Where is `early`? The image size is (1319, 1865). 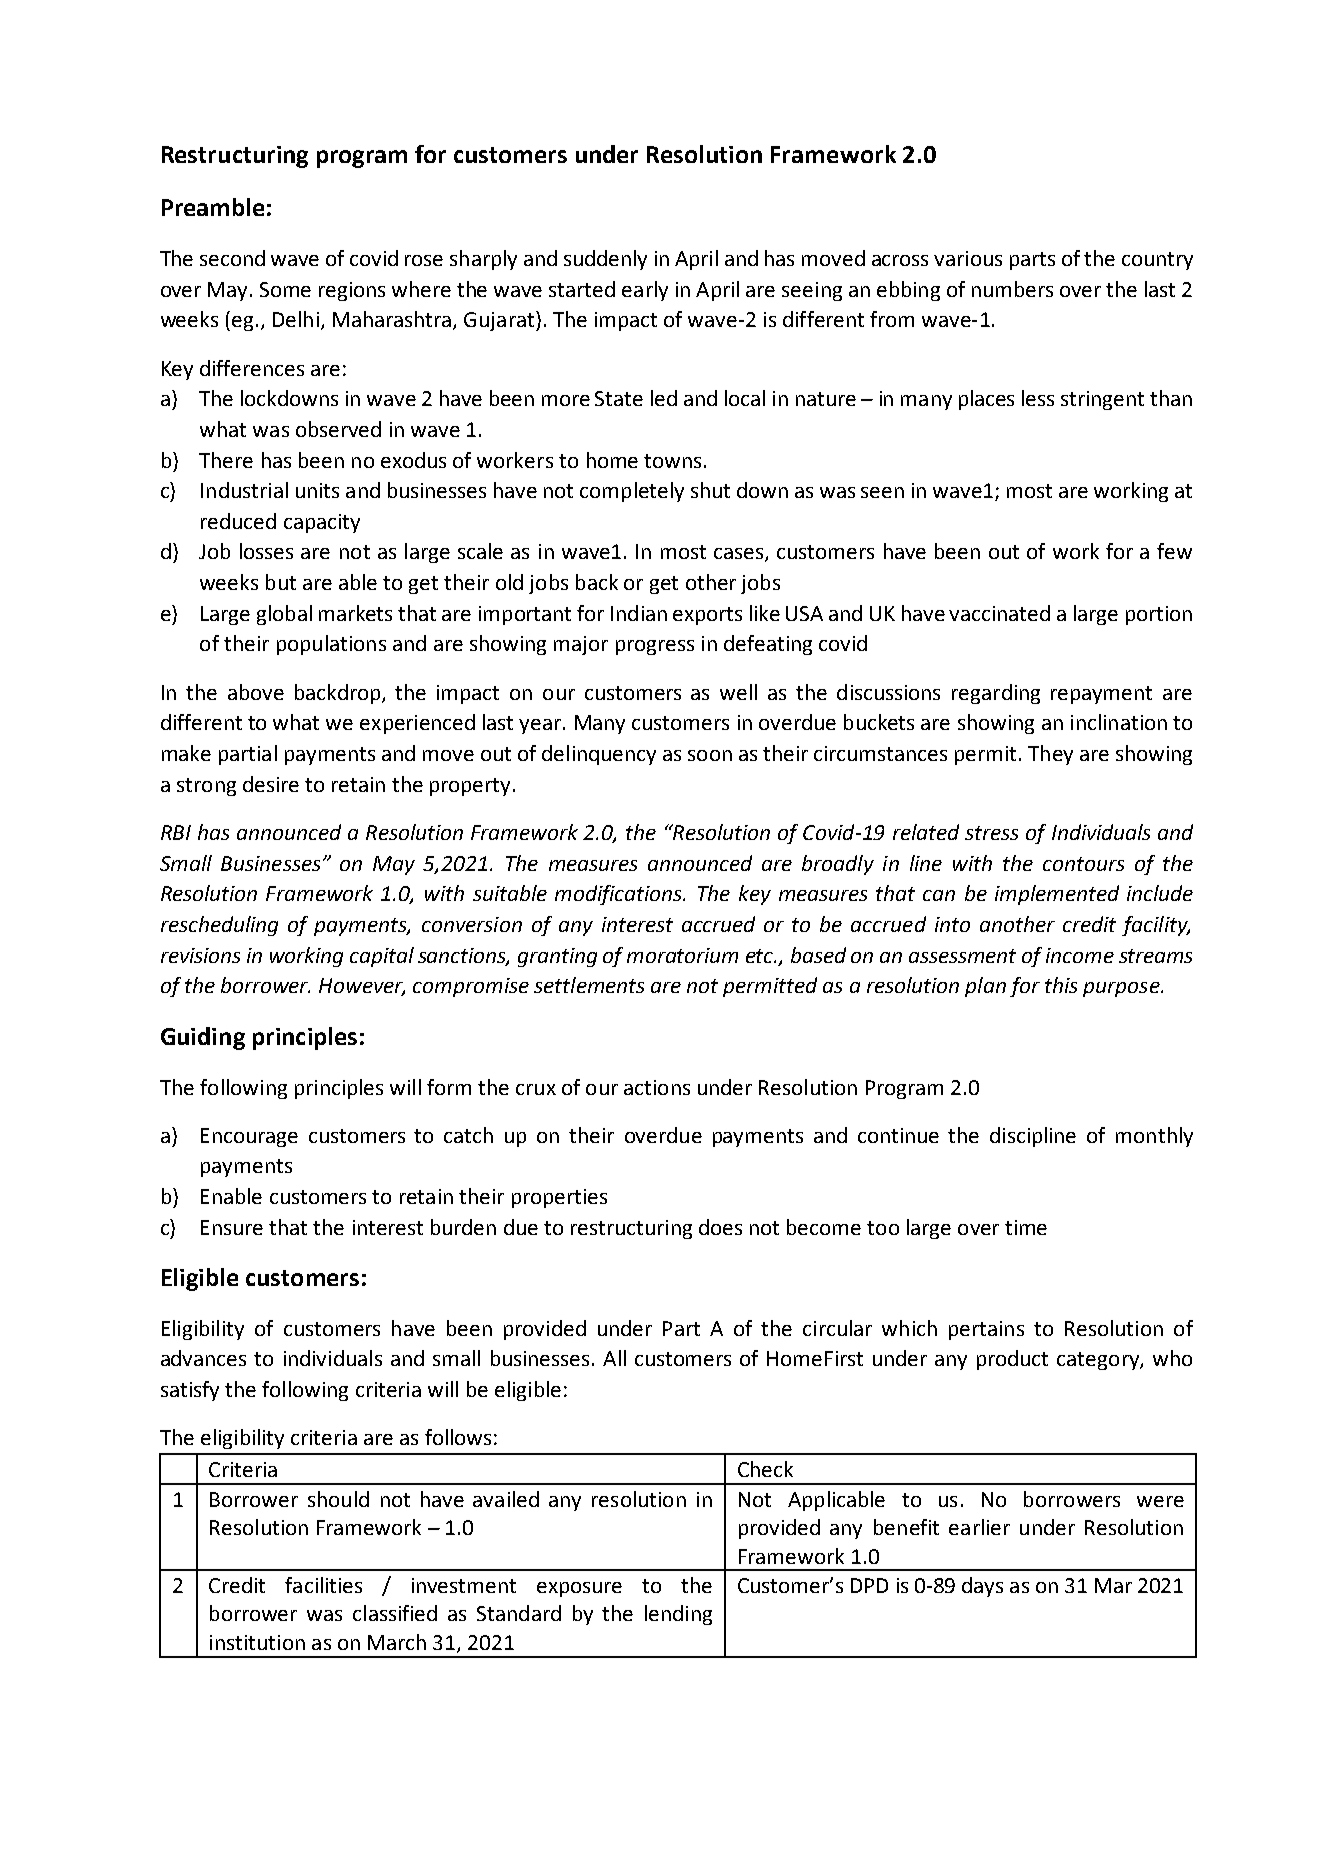 early is located at coordinates (645, 291).
